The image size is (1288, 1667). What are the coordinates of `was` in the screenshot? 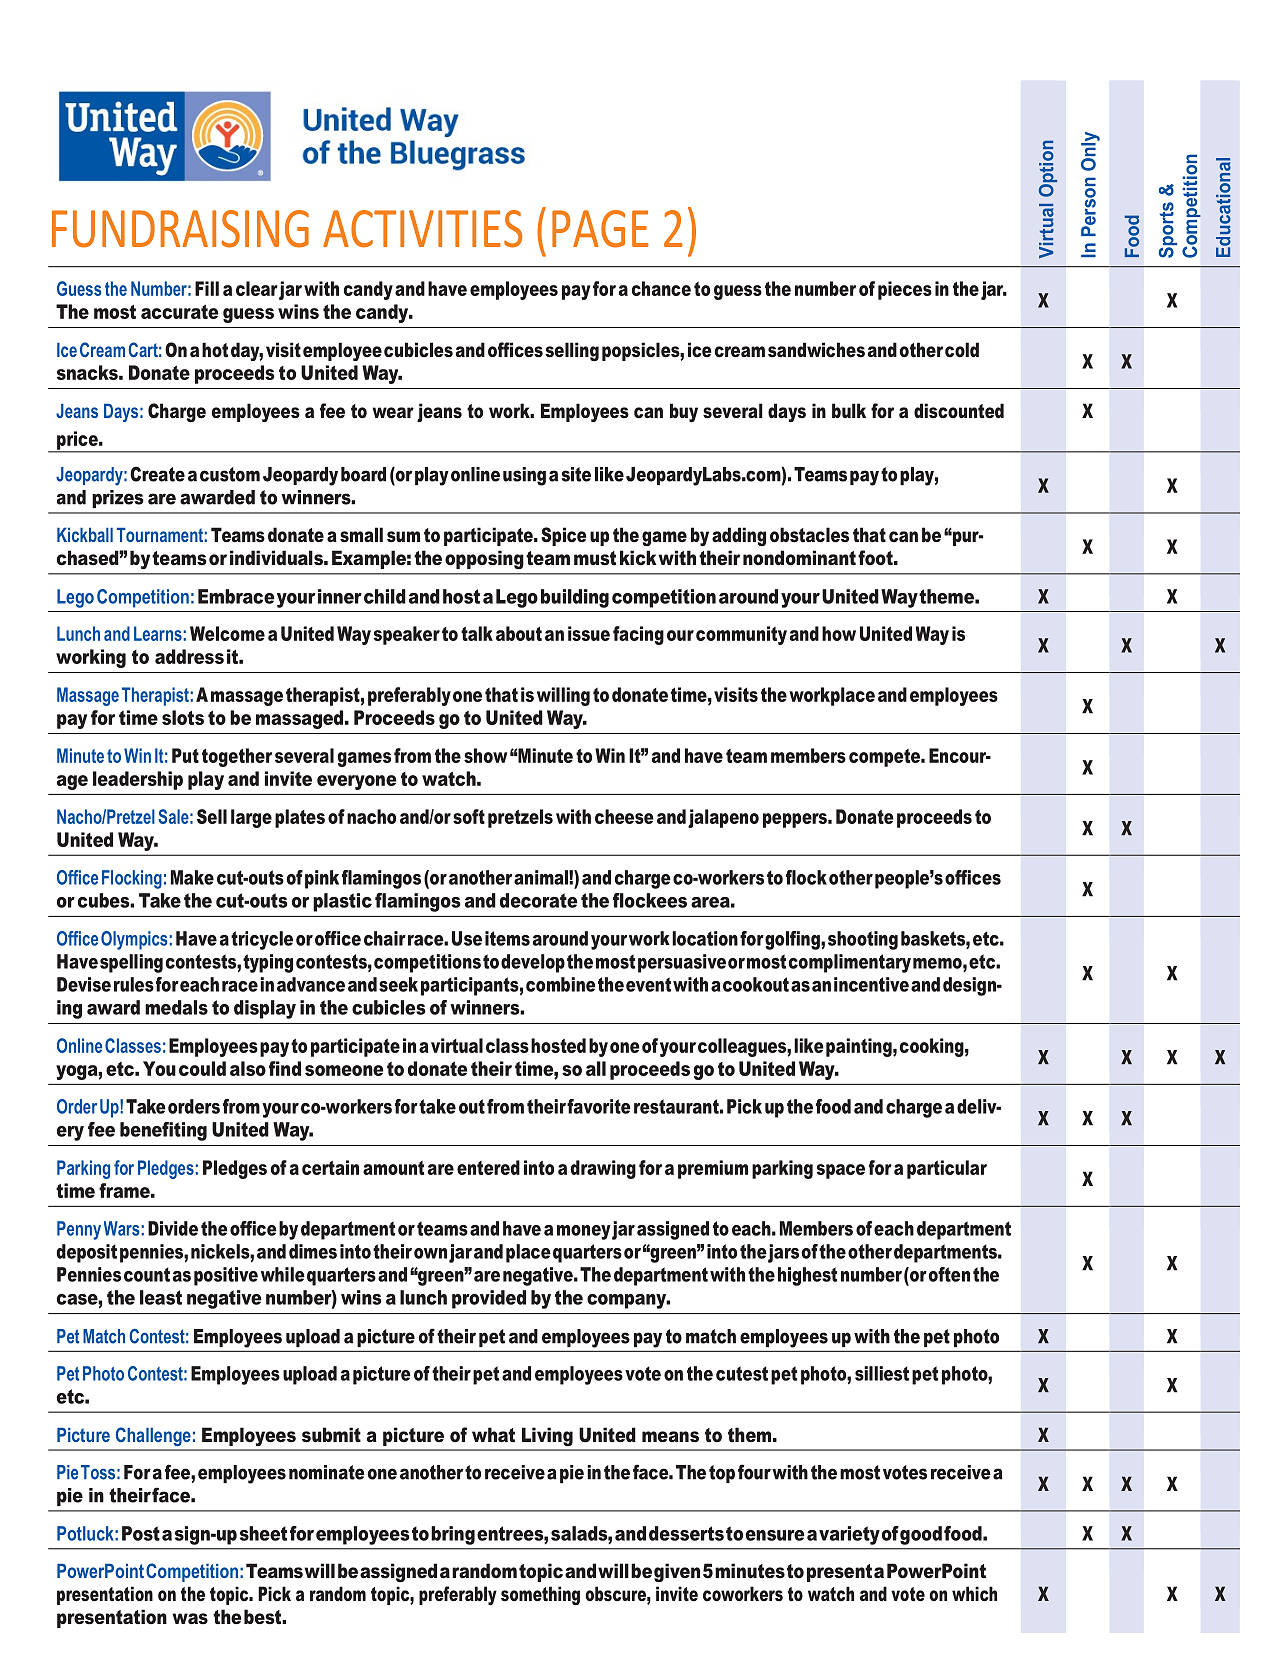 It's located at (190, 1619).
